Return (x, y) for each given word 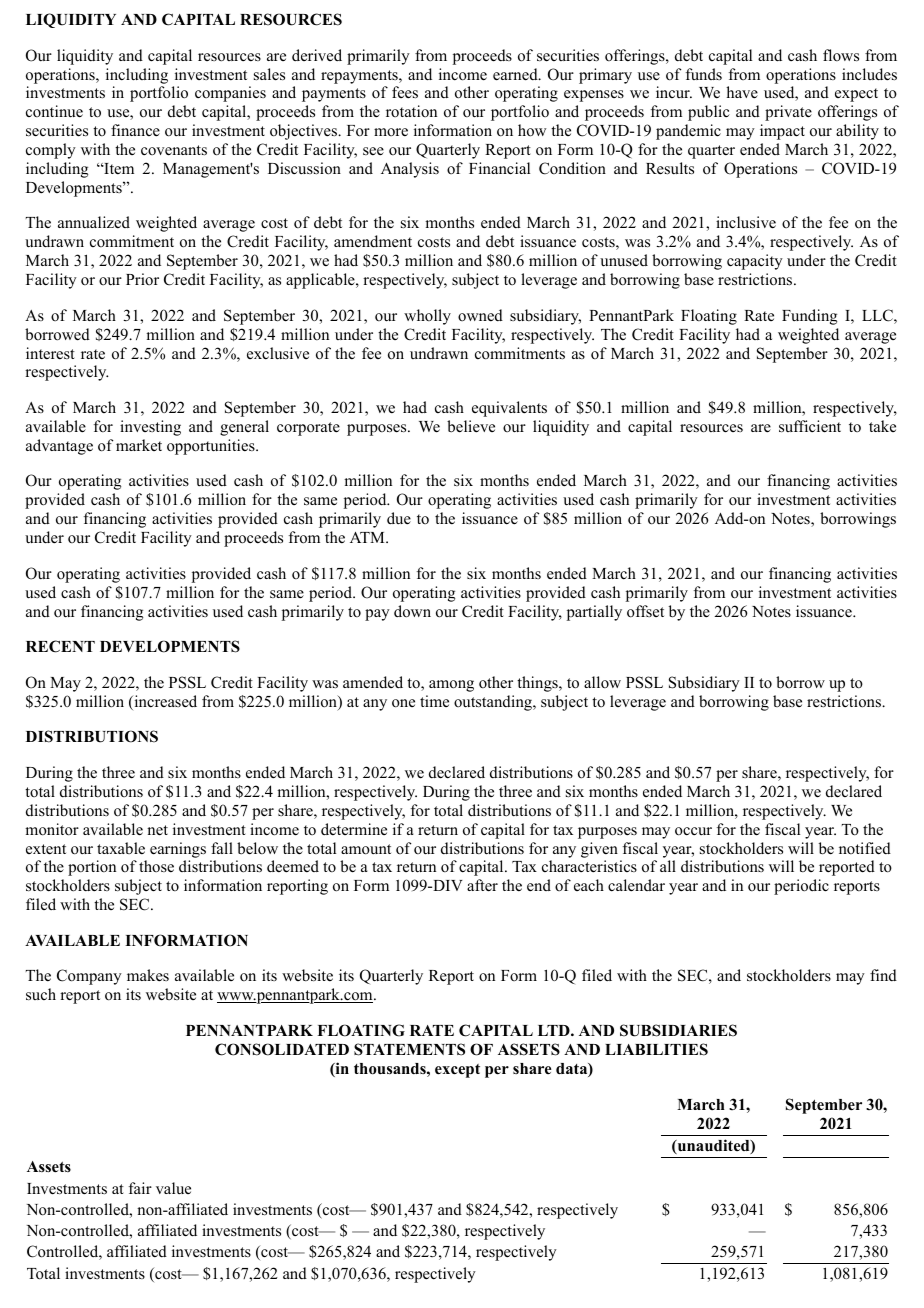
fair (140, 1188)
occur (693, 831)
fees (405, 92)
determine (354, 829)
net (157, 830)
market (139, 445)
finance (135, 130)
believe (471, 426)
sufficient (810, 426)
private (788, 113)
